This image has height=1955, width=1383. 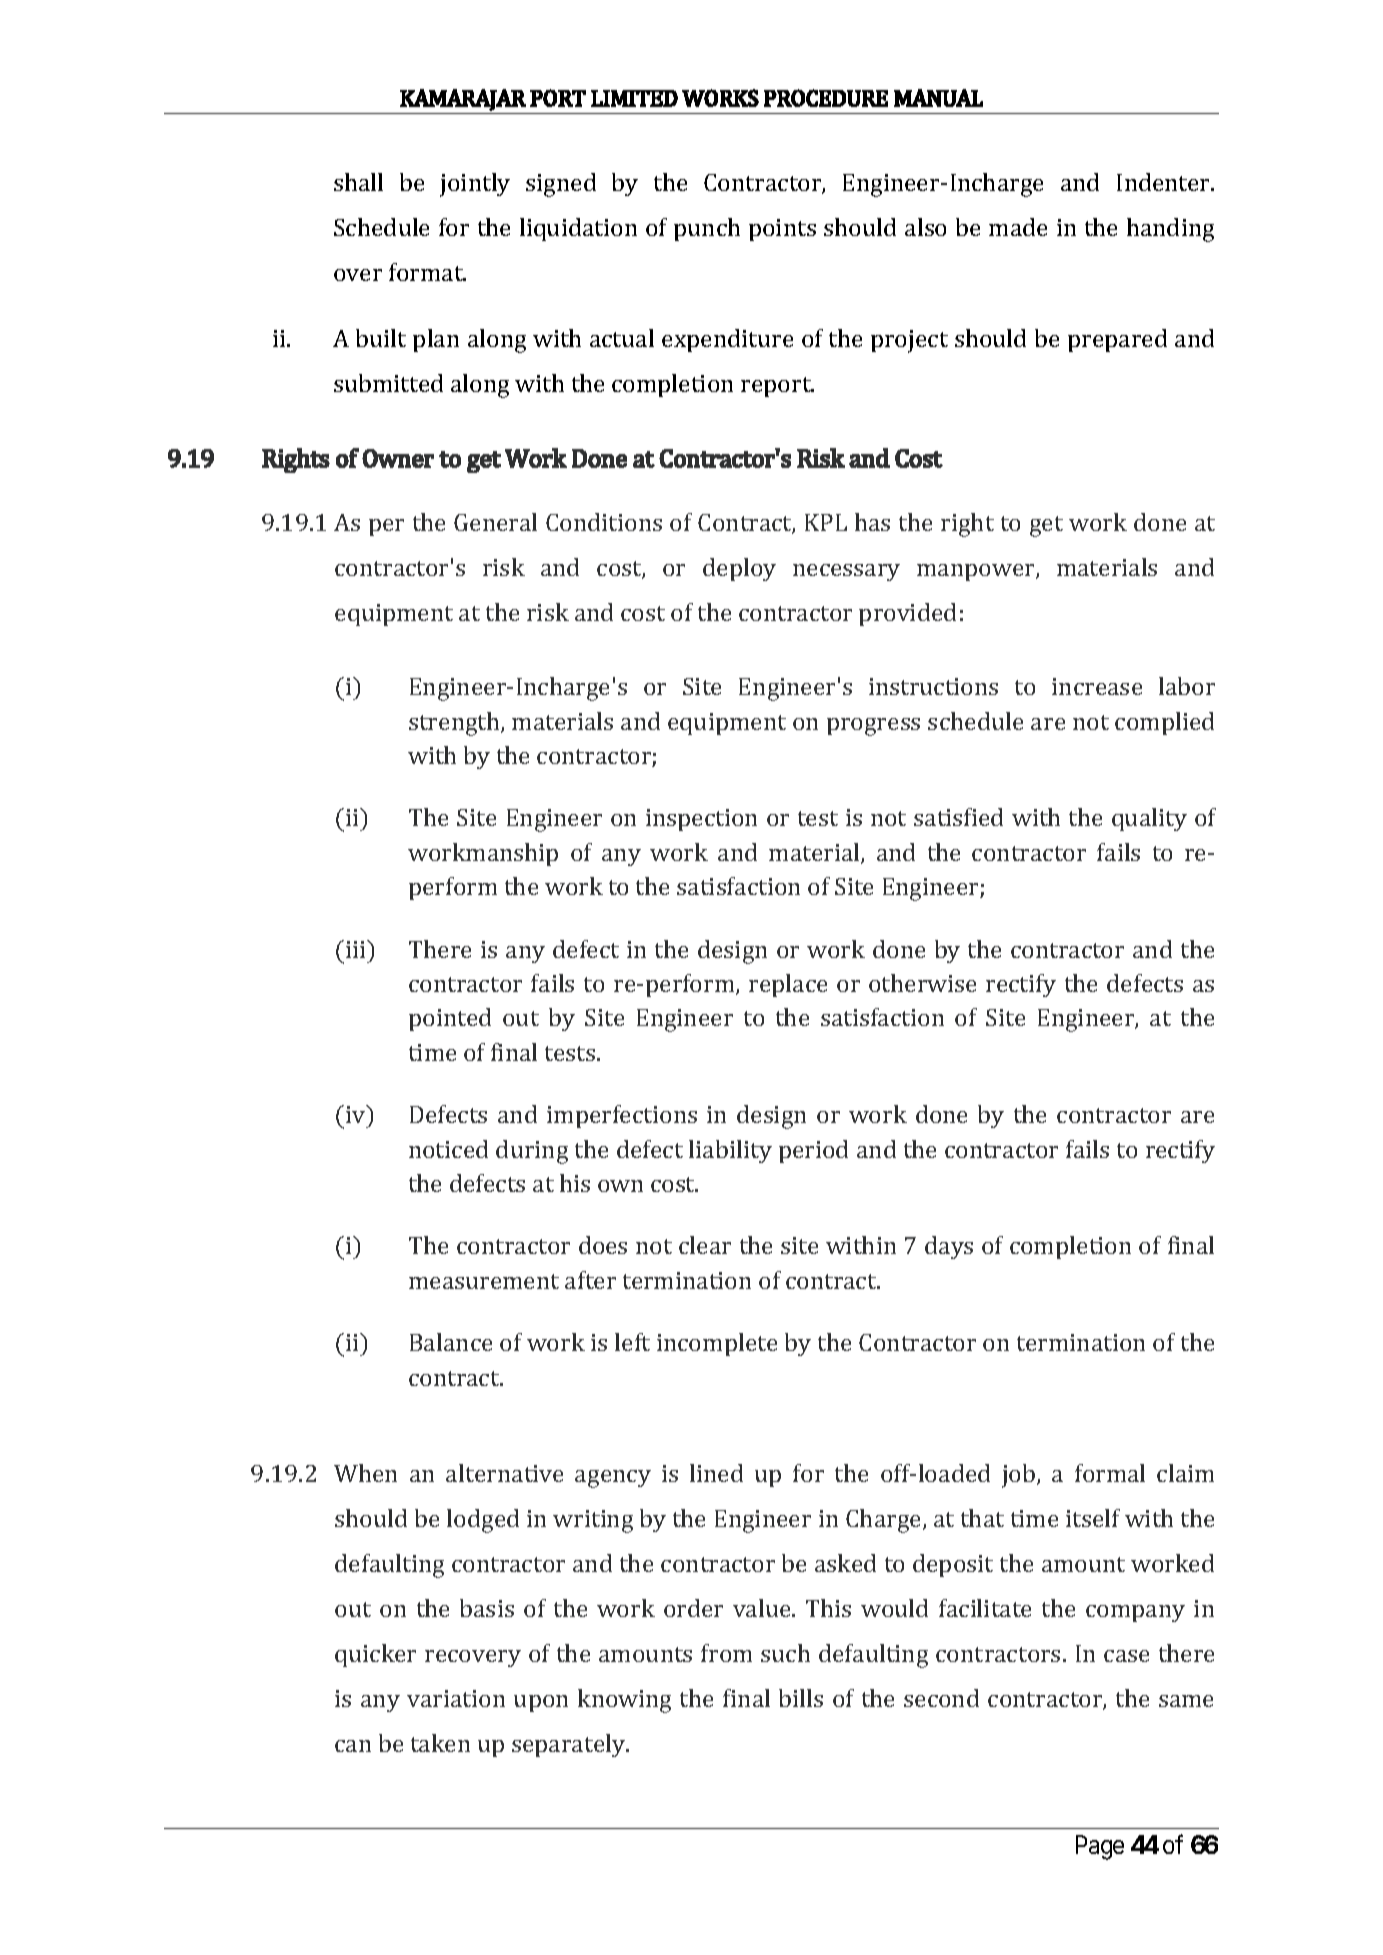 What do you see at coordinates (495, 522) in the image?
I see `General` at bounding box center [495, 522].
